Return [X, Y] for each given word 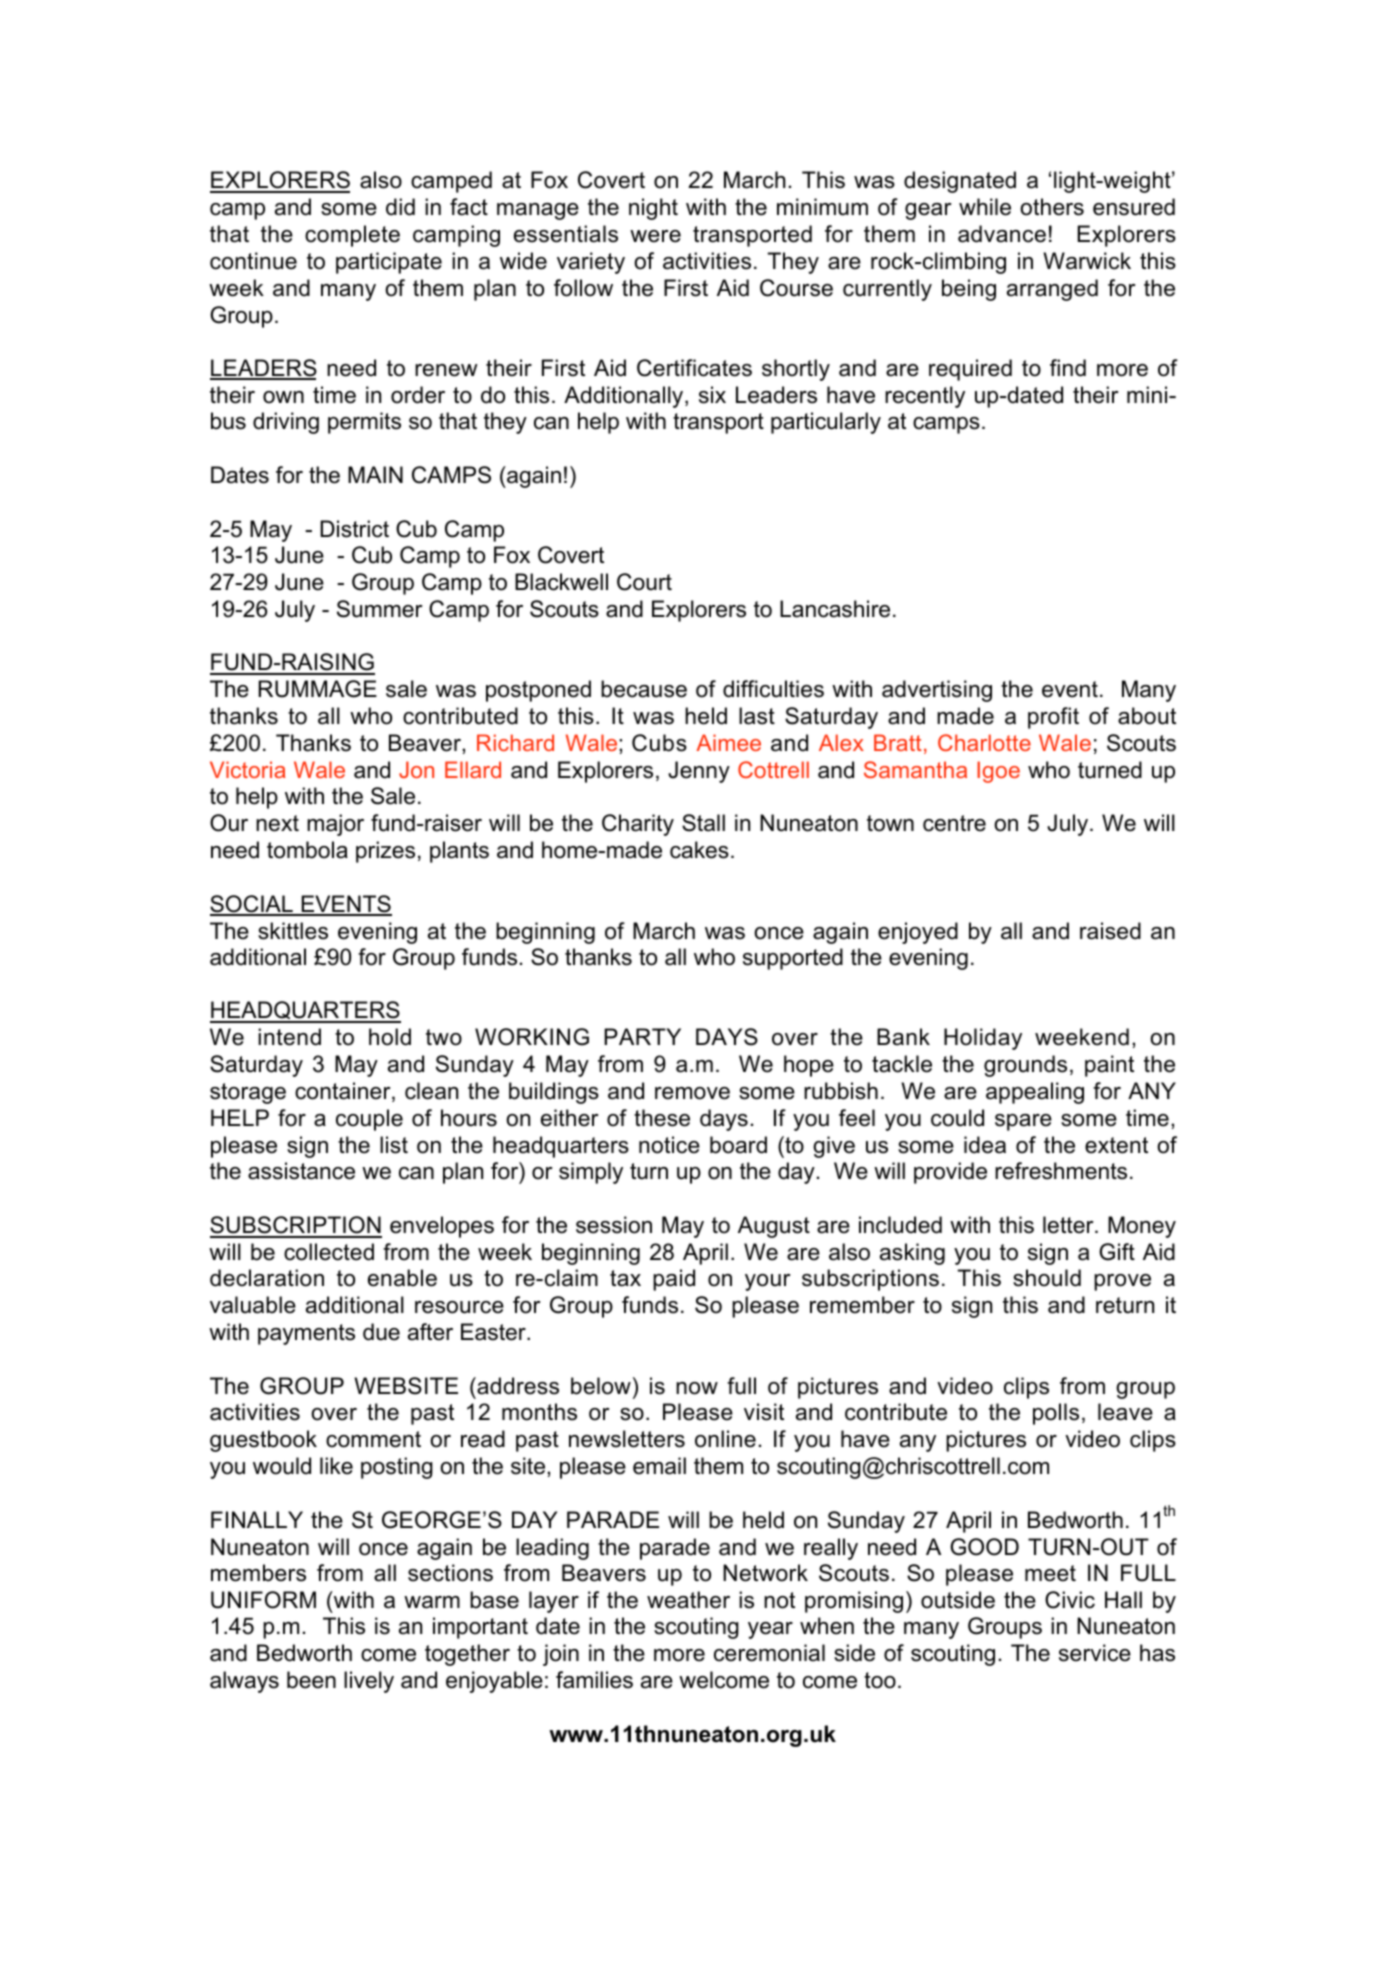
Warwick [1087, 261]
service [1095, 1653]
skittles [293, 931]
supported [793, 959]
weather [688, 1600]
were [655, 236]
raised [1110, 931]
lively [369, 1682]
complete [352, 236]
